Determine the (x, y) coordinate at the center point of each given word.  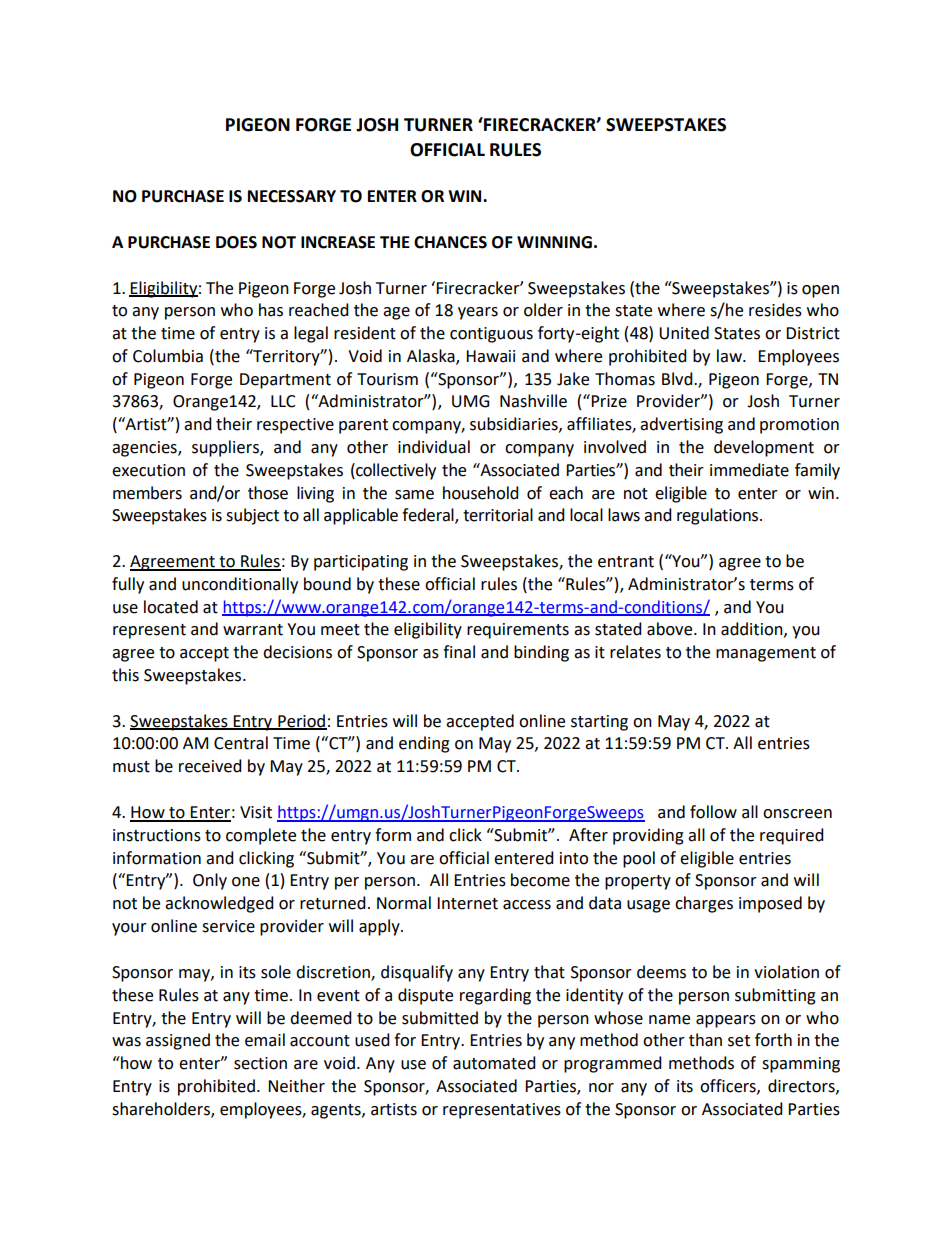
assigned (178, 1041)
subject (252, 516)
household (481, 493)
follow (713, 812)
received (210, 766)
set (739, 1041)
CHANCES (450, 242)
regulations (719, 516)
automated (494, 1063)
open (820, 291)
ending (424, 744)
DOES (236, 242)
